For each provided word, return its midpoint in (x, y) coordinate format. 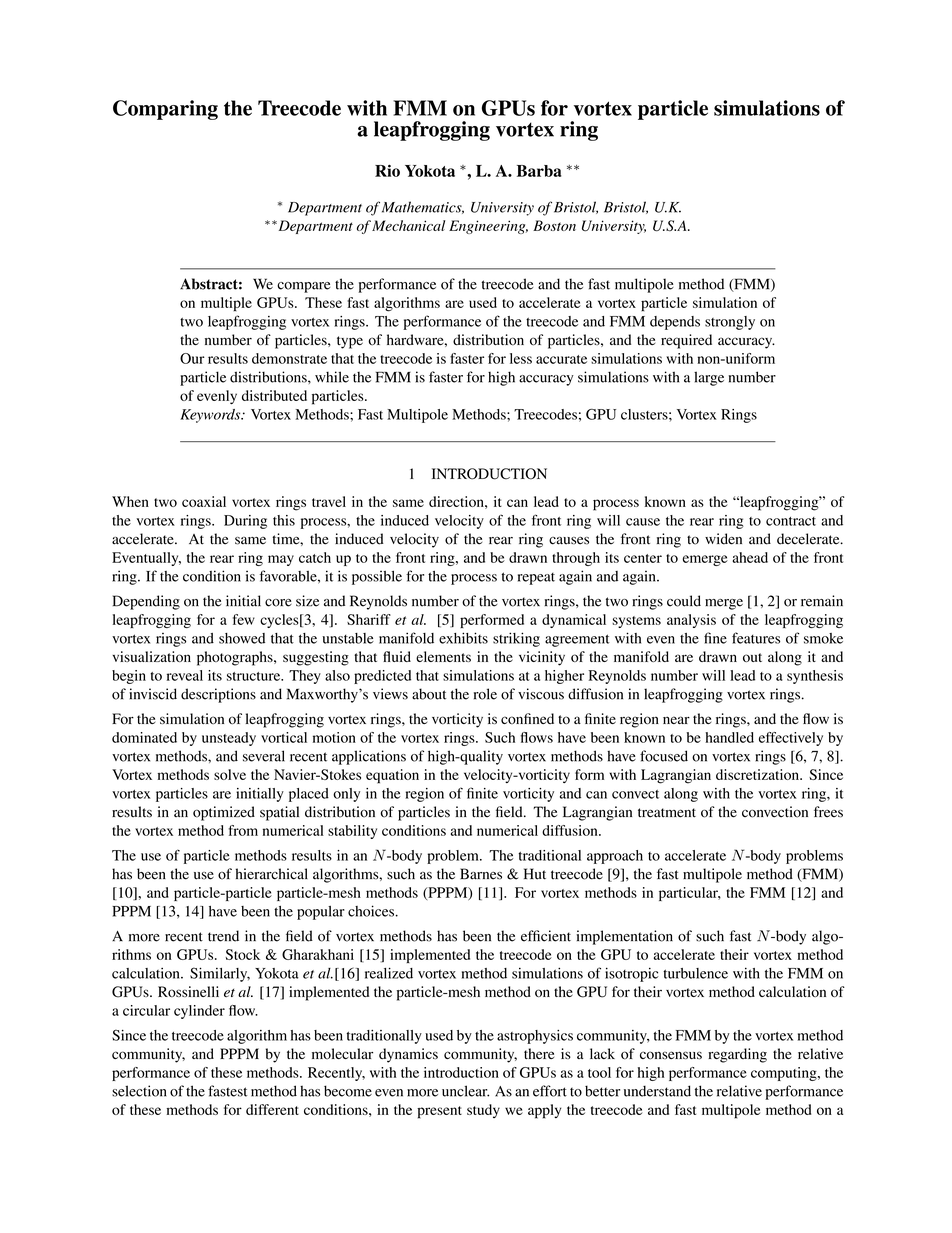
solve (230, 774)
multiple (226, 304)
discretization (758, 774)
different (272, 1109)
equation (392, 776)
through (576, 559)
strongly (730, 323)
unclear (465, 1091)
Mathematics (423, 207)
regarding (737, 1055)
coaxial (204, 501)
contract (791, 521)
